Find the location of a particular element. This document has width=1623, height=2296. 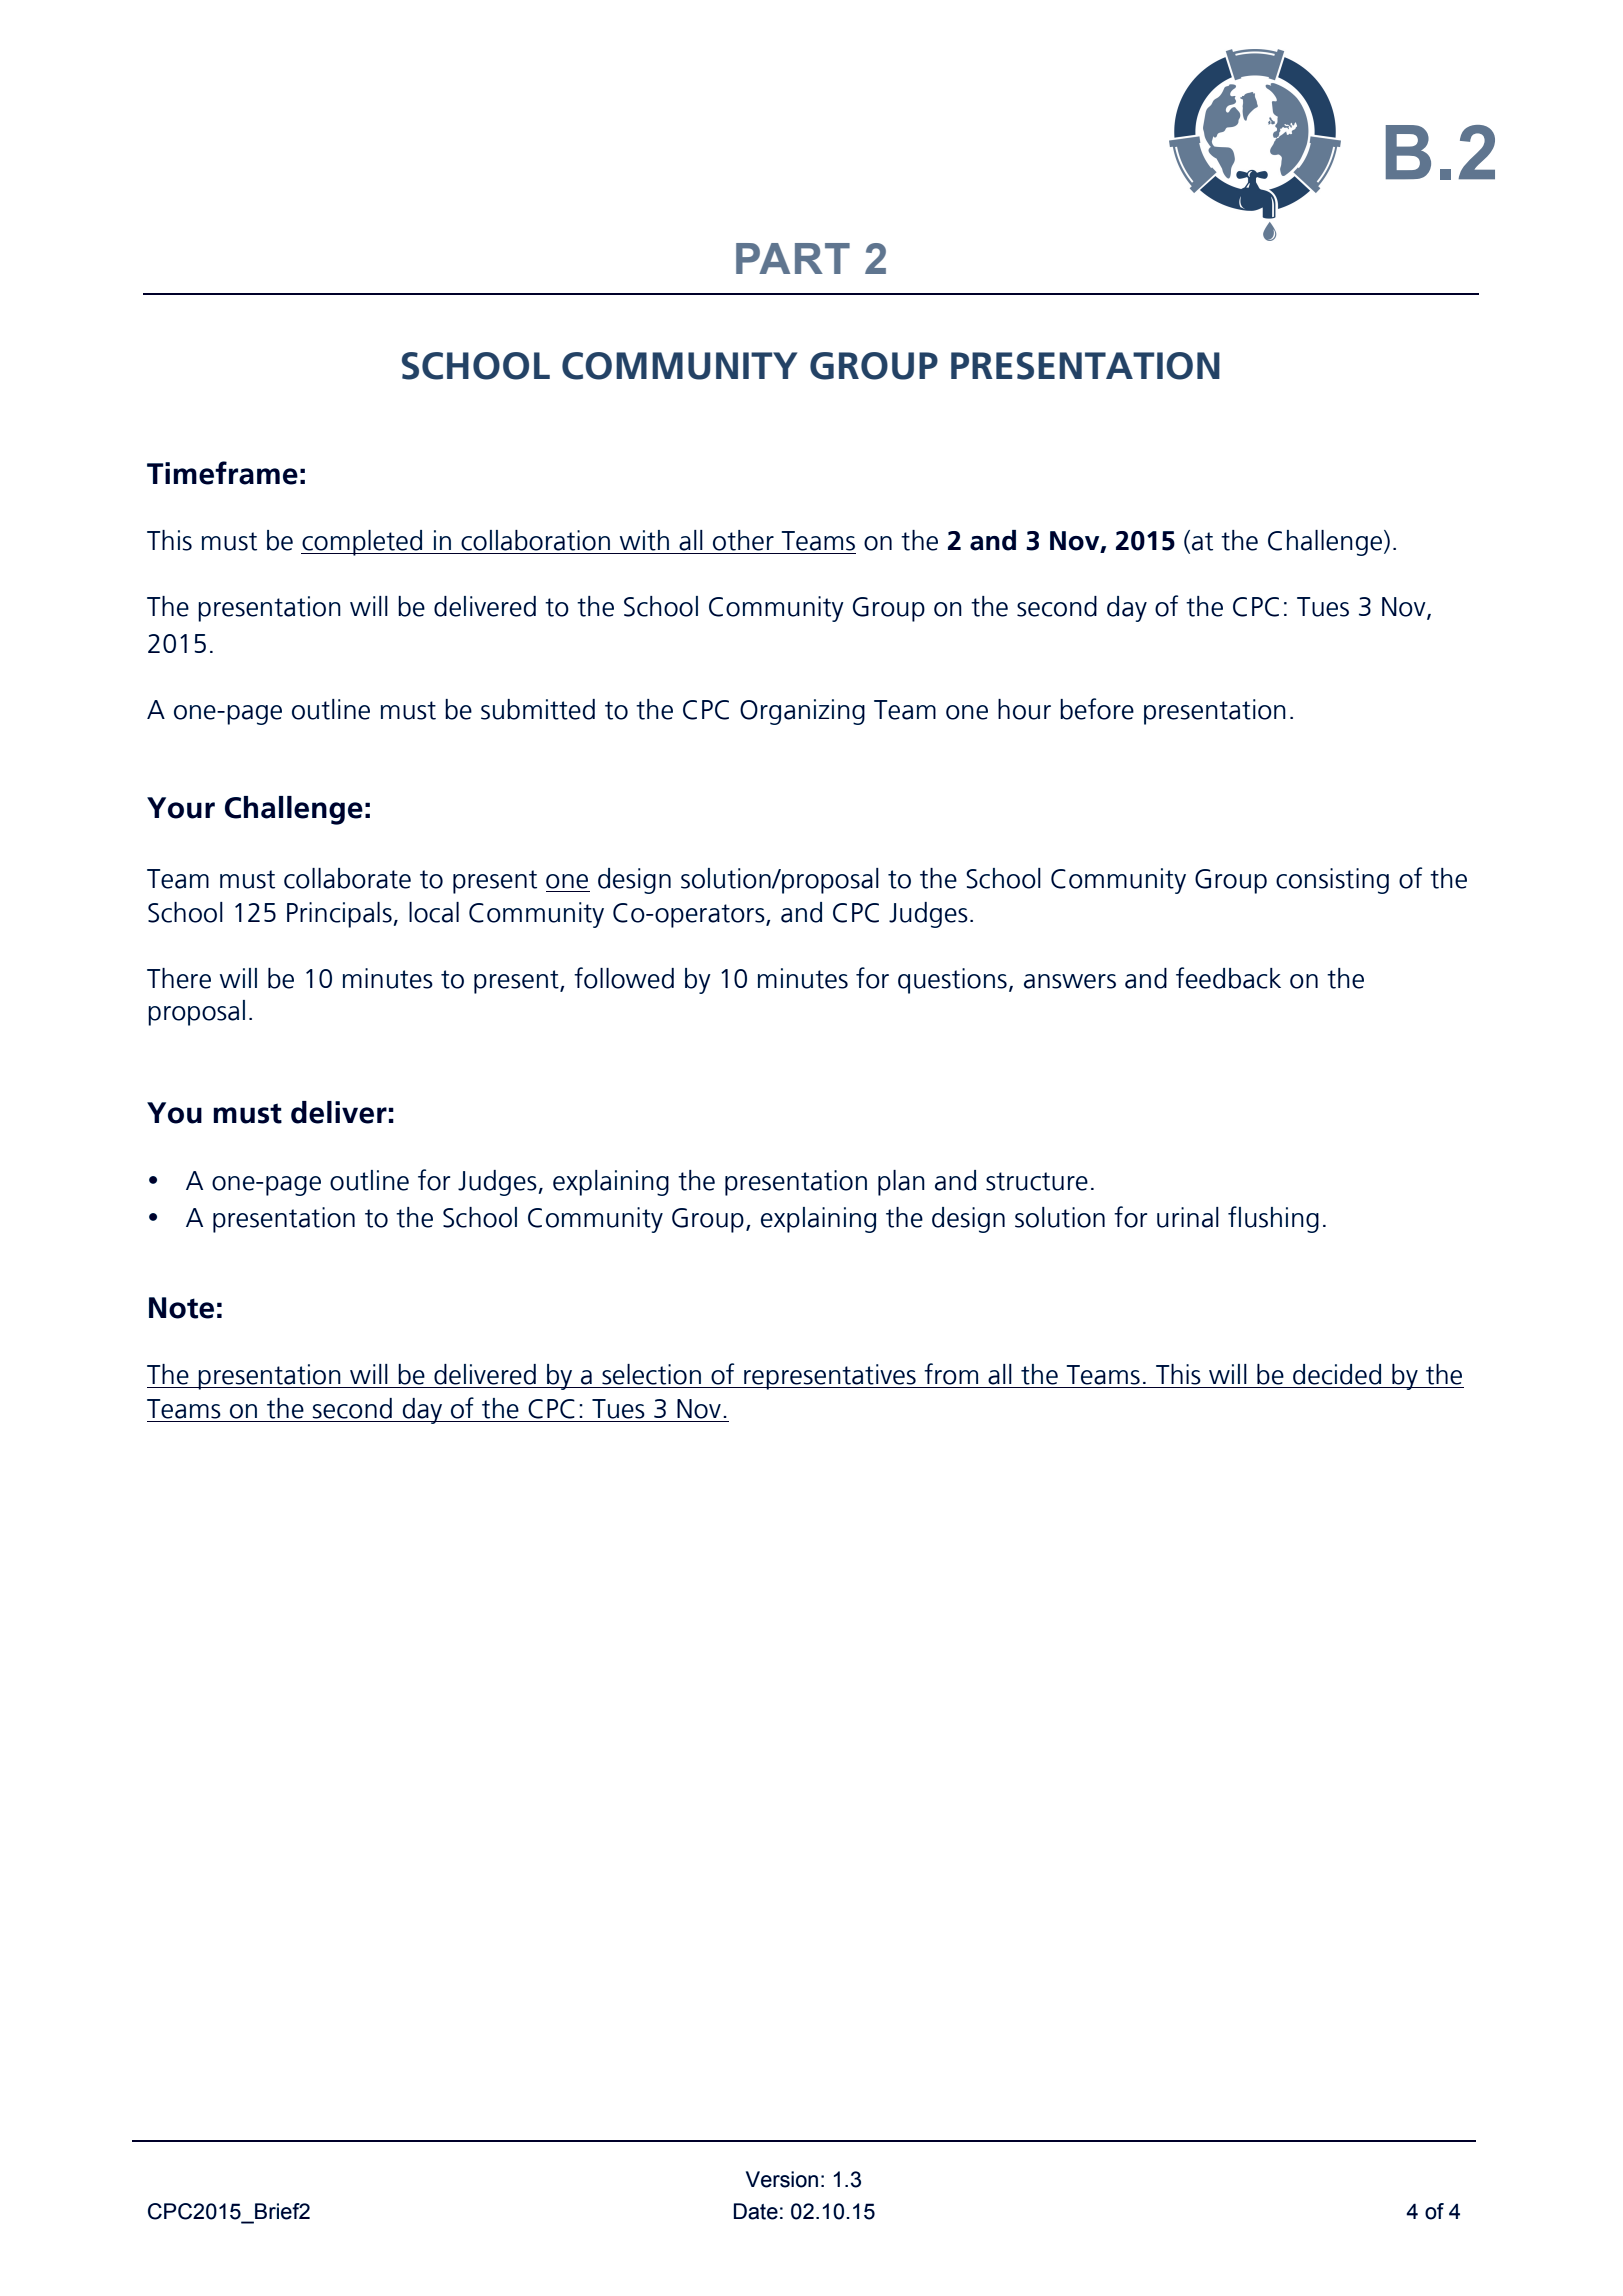

PART is located at coordinates (793, 258).
